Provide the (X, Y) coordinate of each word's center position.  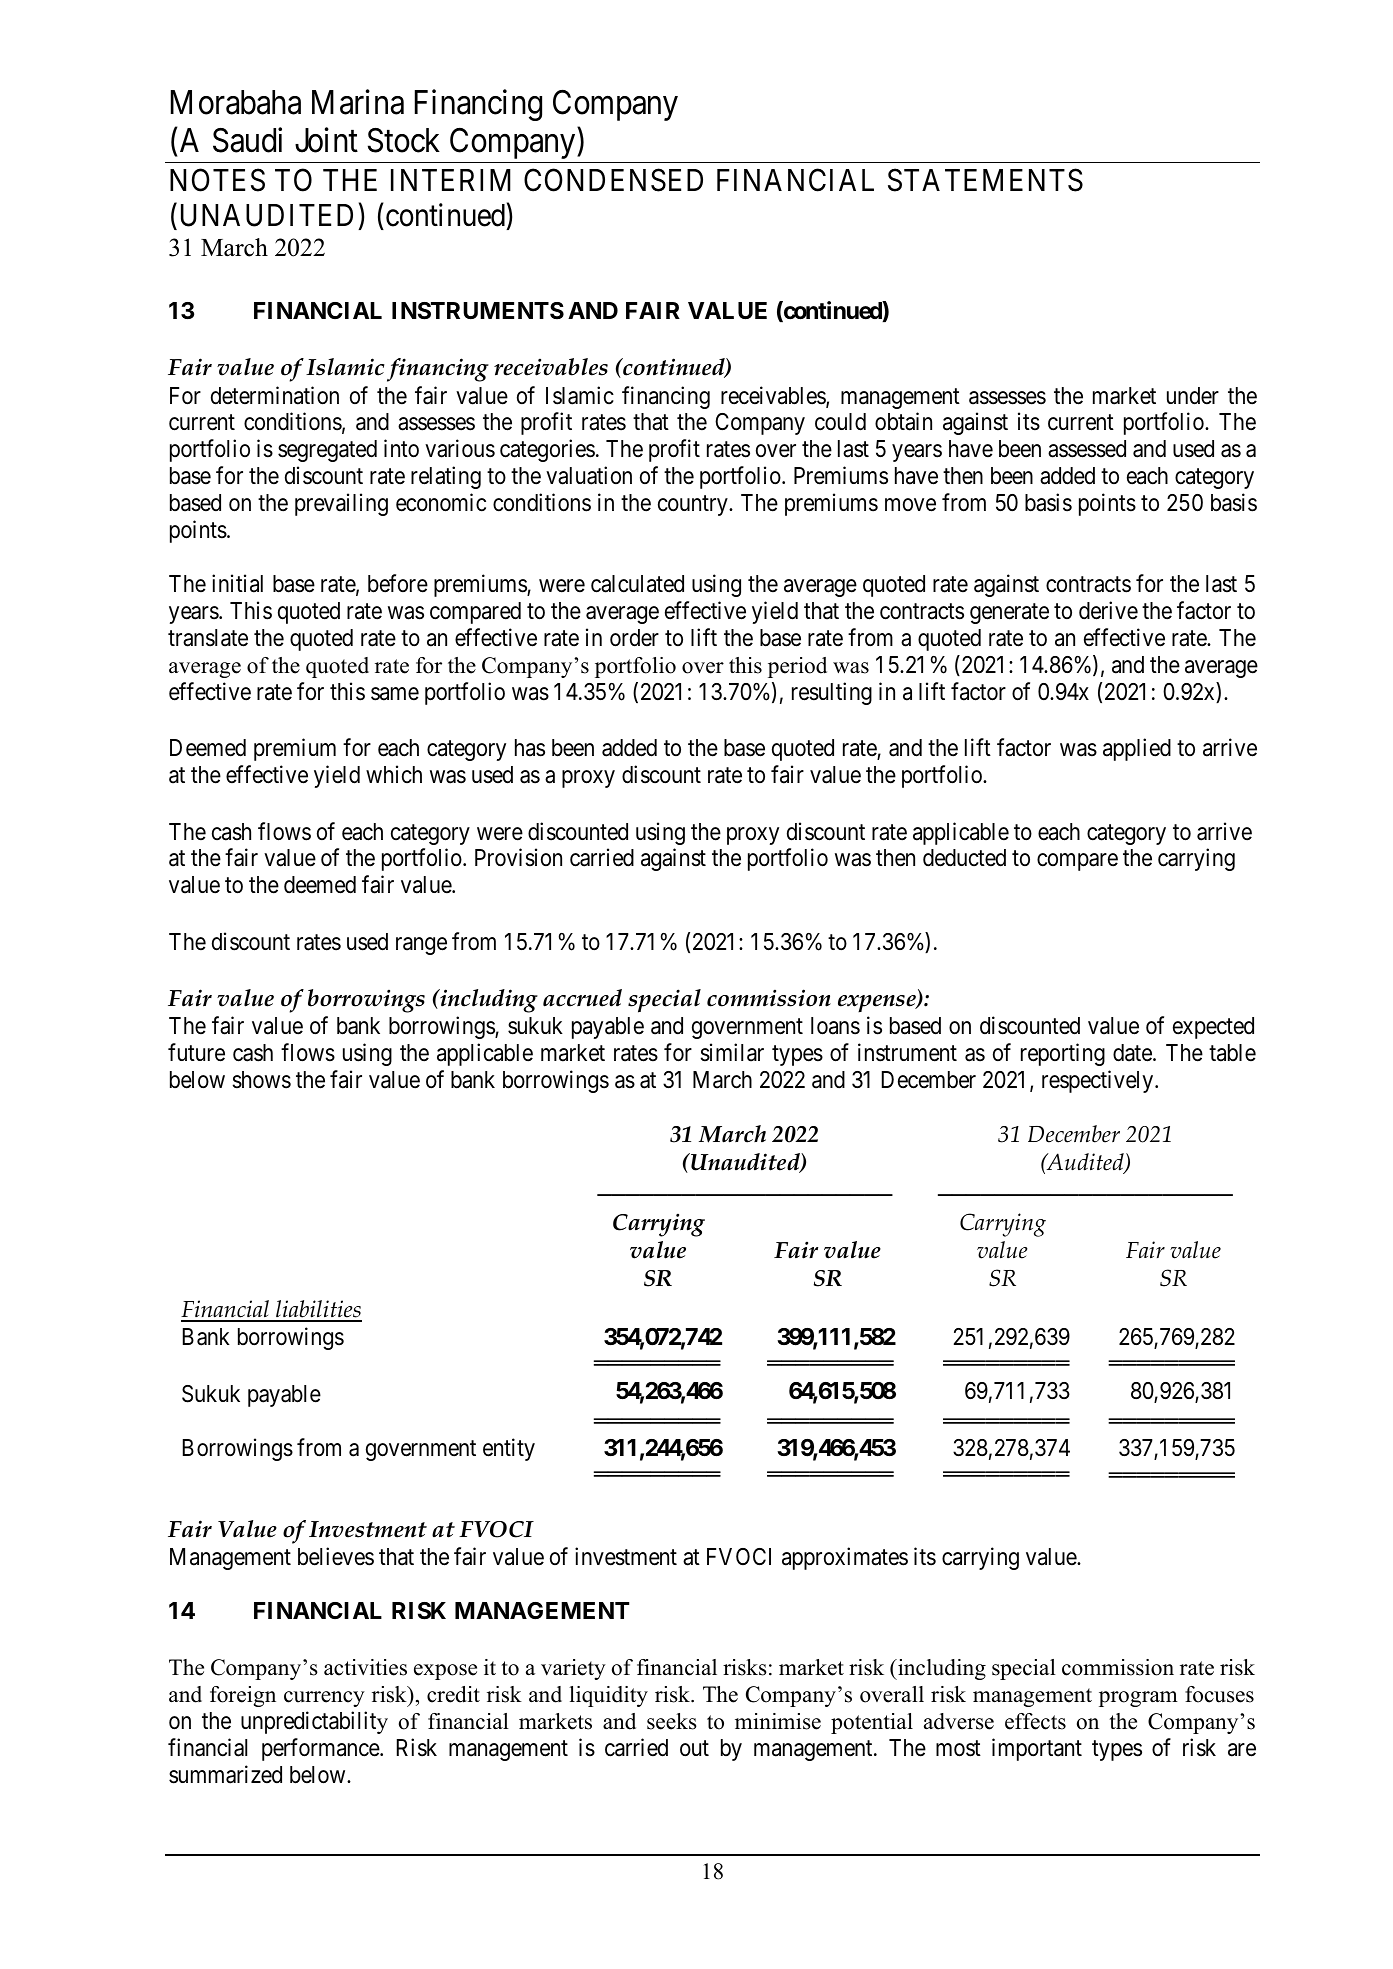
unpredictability (314, 1722)
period (797, 667)
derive (1108, 610)
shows (261, 1080)
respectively (1099, 1081)
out (694, 1748)
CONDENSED (613, 180)
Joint (326, 140)
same (395, 694)
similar (732, 1052)
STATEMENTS (985, 180)
